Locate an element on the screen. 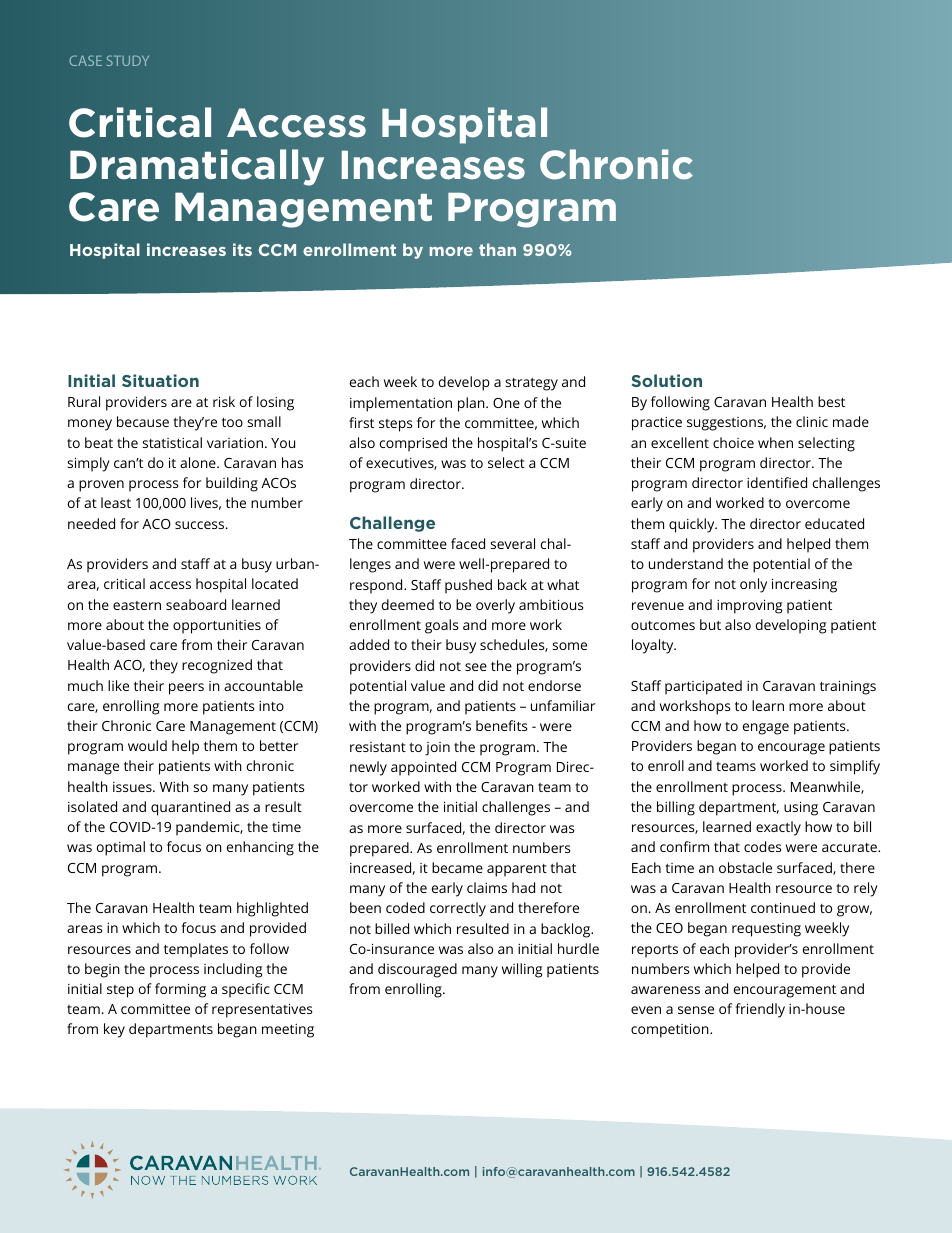  willing is located at coordinates (522, 970).
